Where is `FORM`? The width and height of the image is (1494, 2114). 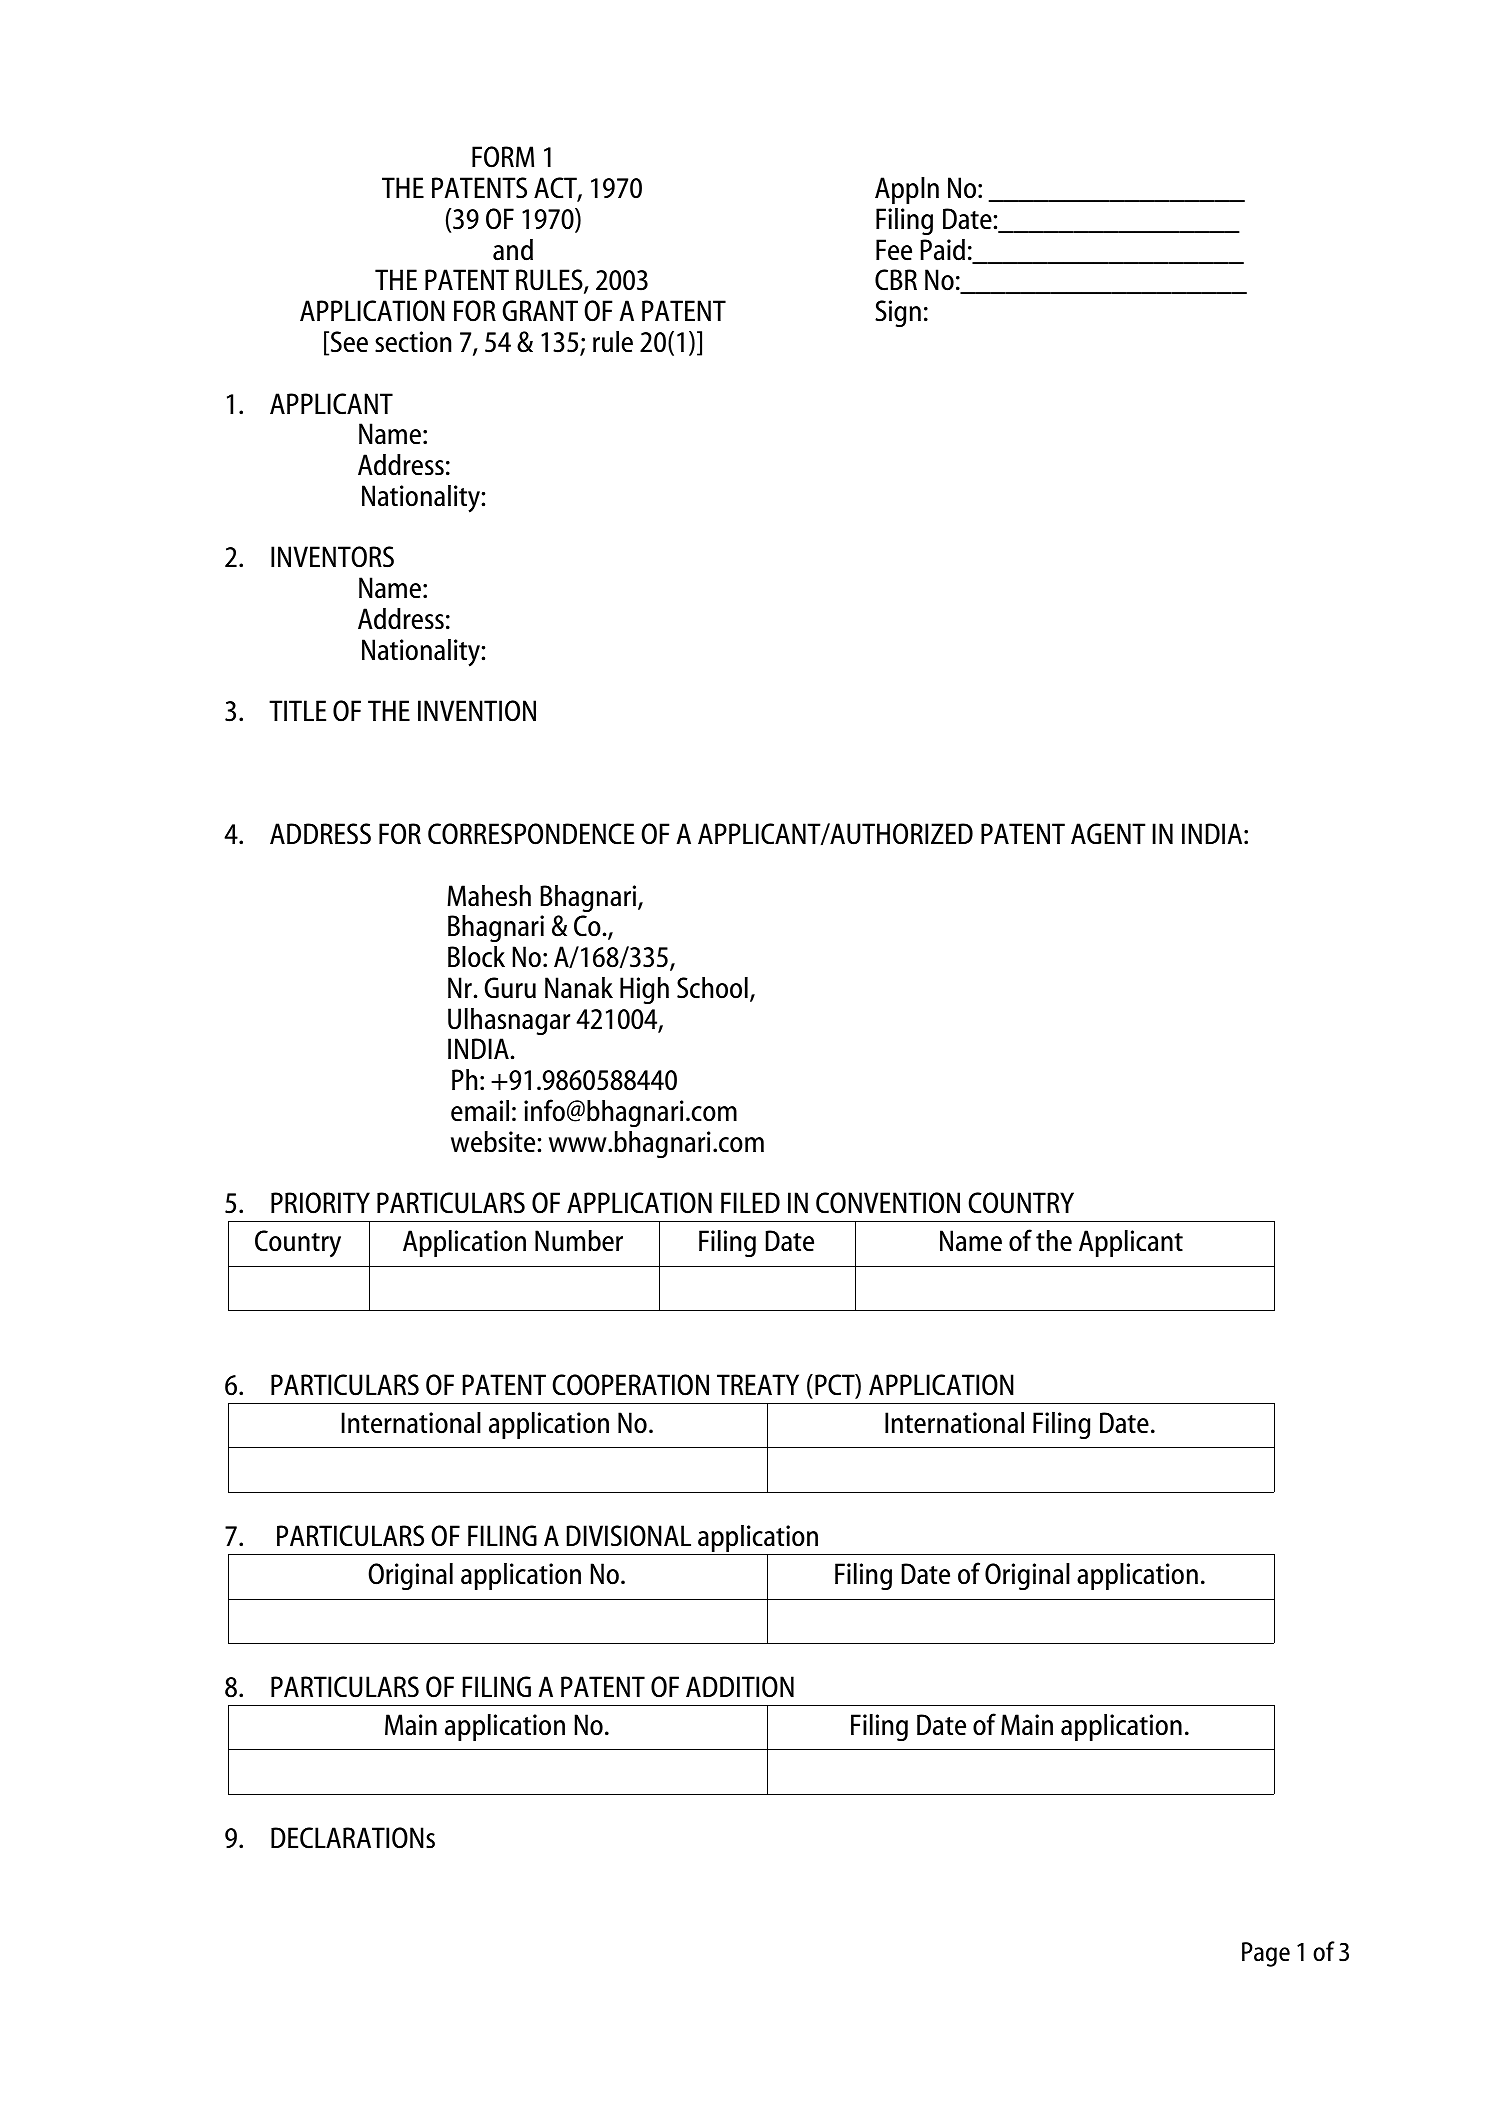 FORM is located at coordinates (503, 157).
